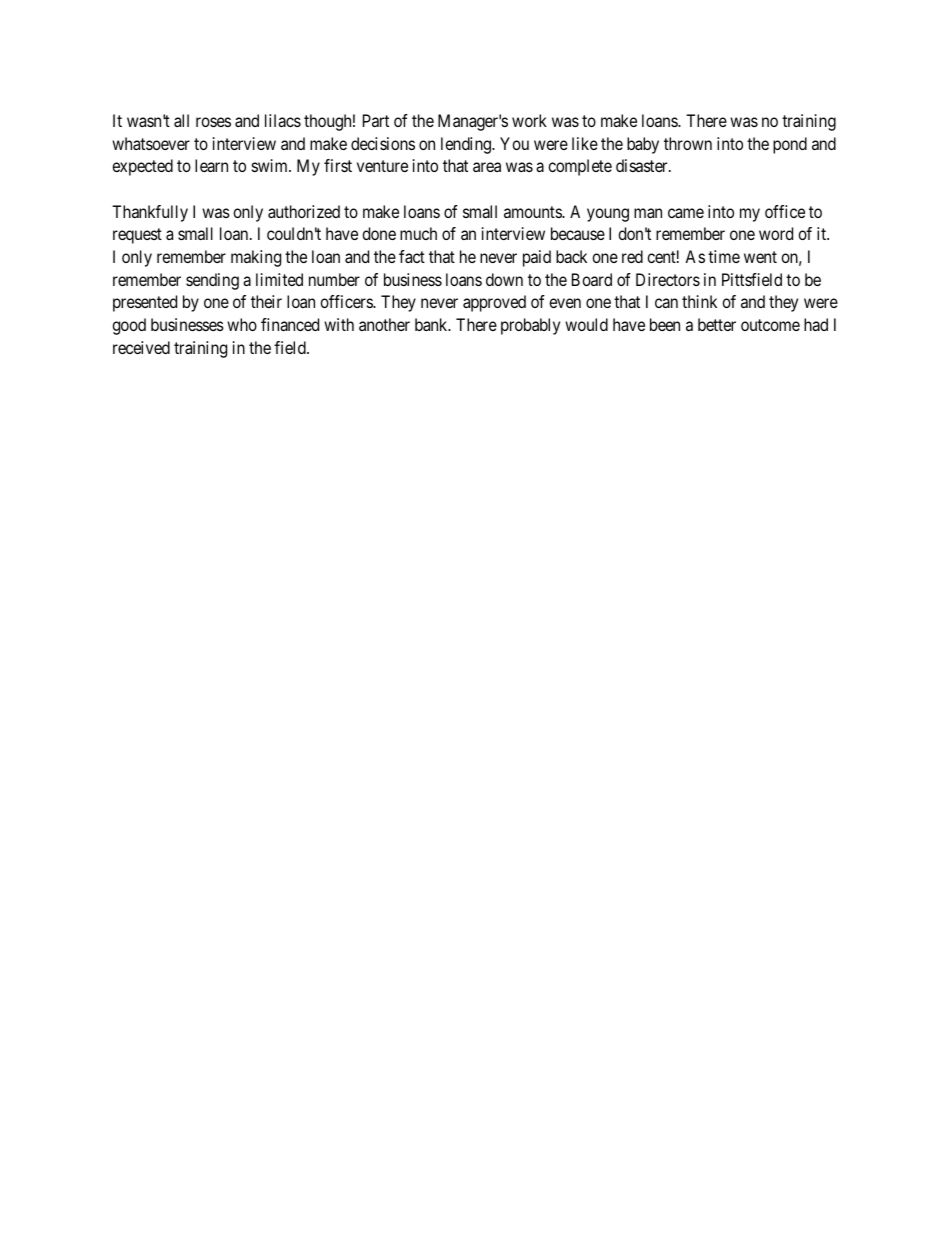 This document has height=1233, width=952. What do you see at coordinates (487, 167) in the document?
I see `area` at bounding box center [487, 167].
